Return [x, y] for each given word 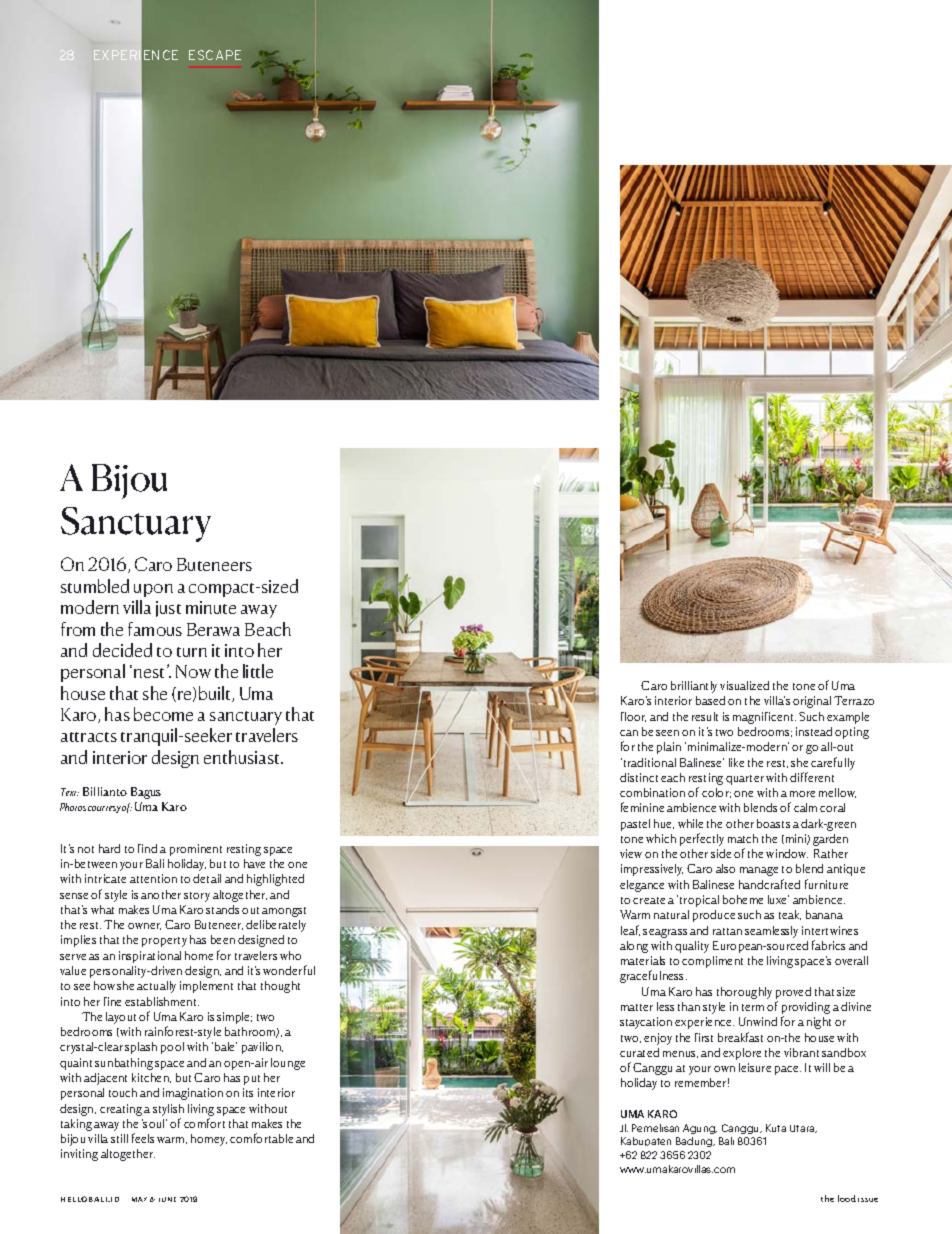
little [258, 671]
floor [633, 717]
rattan [727, 931]
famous [155, 629]
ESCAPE [215, 55]
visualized [744, 685]
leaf [630, 930]
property [164, 942]
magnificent [764, 718]
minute [211, 607]
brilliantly [694, 687]
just [168, 609]
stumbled [95, 586]
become [163, 714]
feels [143, 1138]
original [812, 702]
